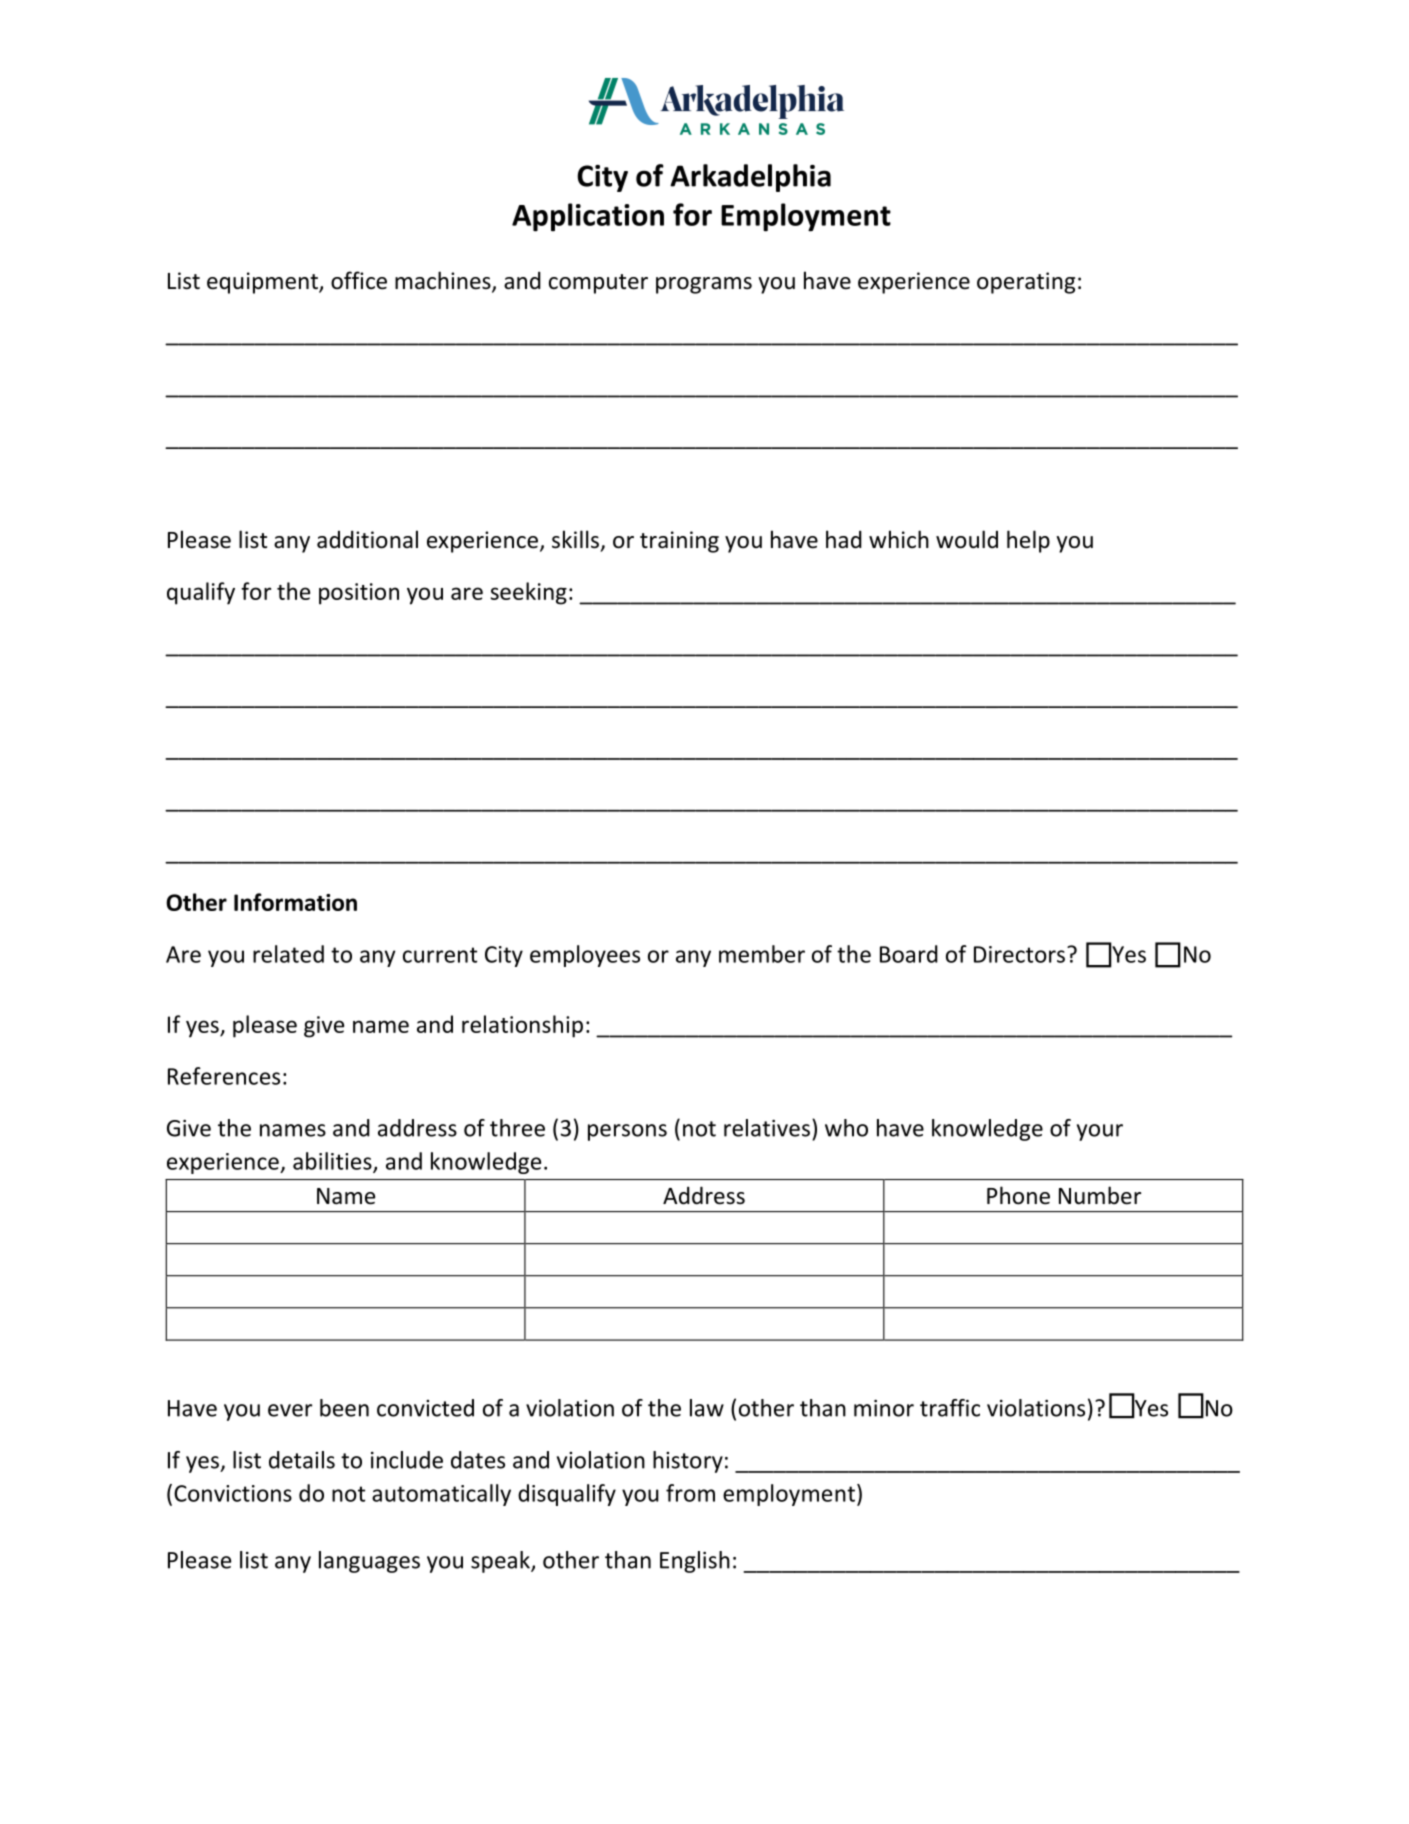  Describe the element at coordinates (950, 1408) in the screenshot. I see `traffic` at that location.
